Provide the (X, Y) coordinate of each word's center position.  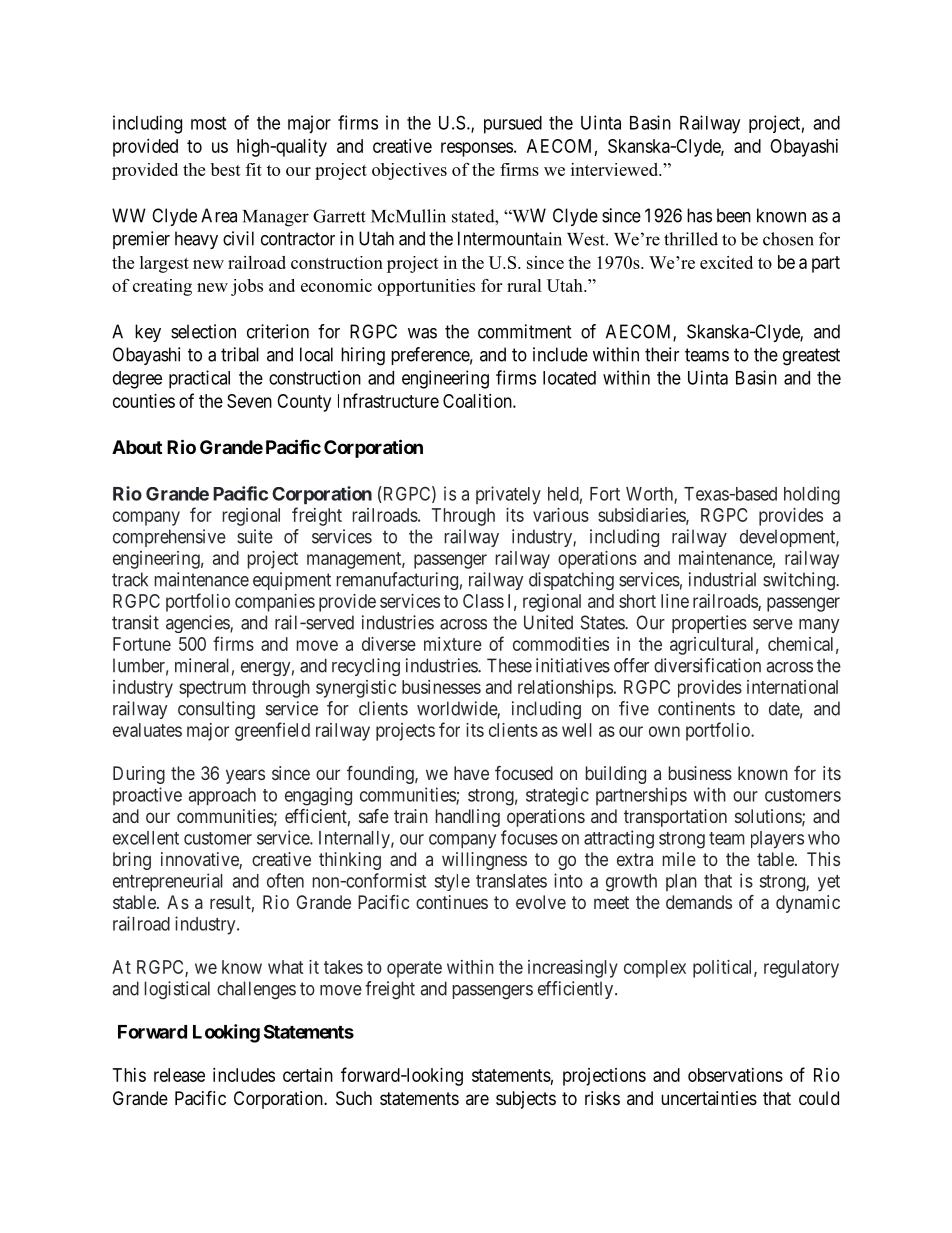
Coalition (478, 401)
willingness (484, 861)
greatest (811, 357)
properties (709, 624)
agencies (198, 624)
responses (477, 149)
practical (199, 379)
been (734, 215)
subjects (526, 1100)
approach (222, 796)
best (226, 169)
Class (483, 601)
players (777, 840)
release (179, 1075)
